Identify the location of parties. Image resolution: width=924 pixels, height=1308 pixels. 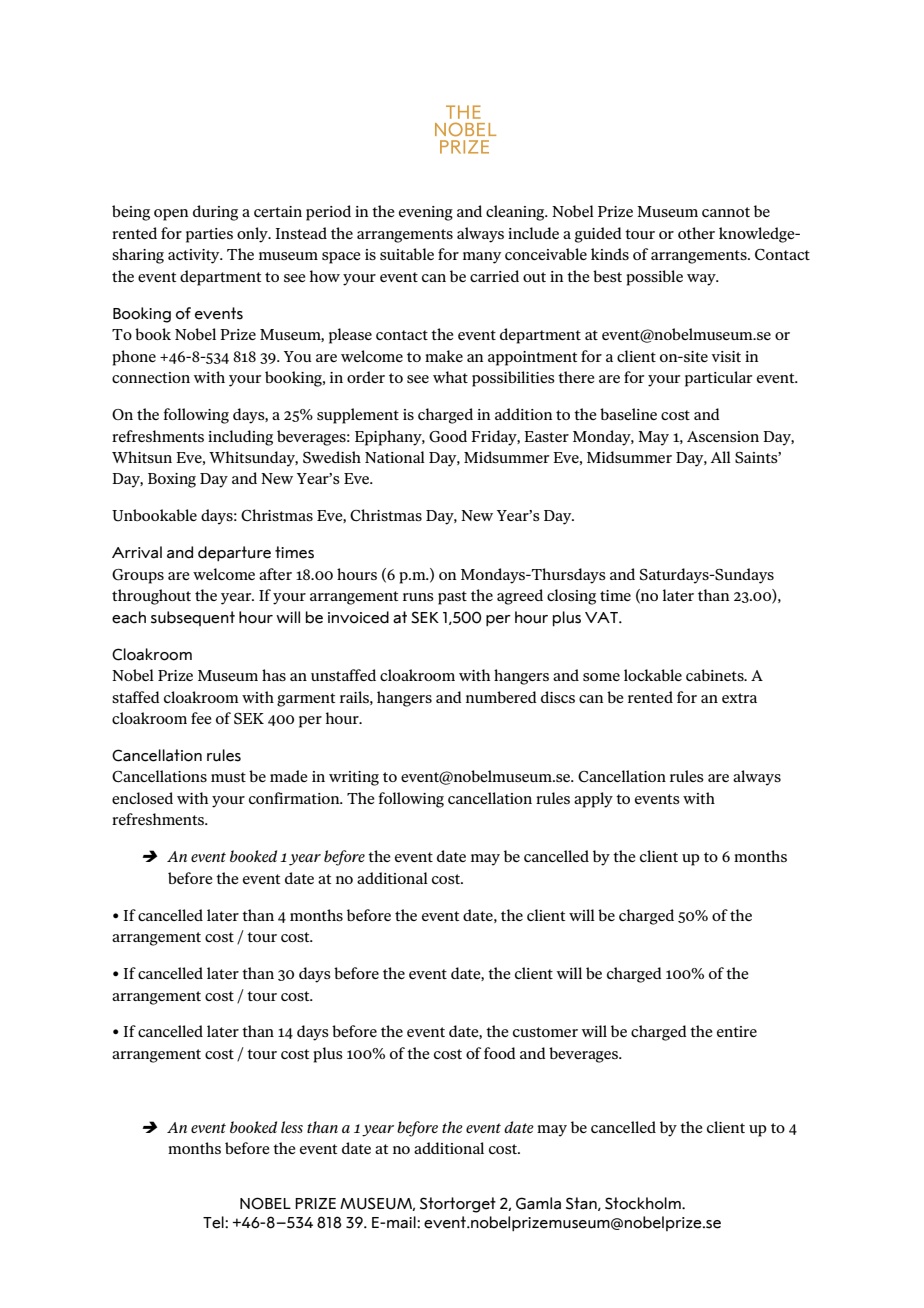
(209, 235).
